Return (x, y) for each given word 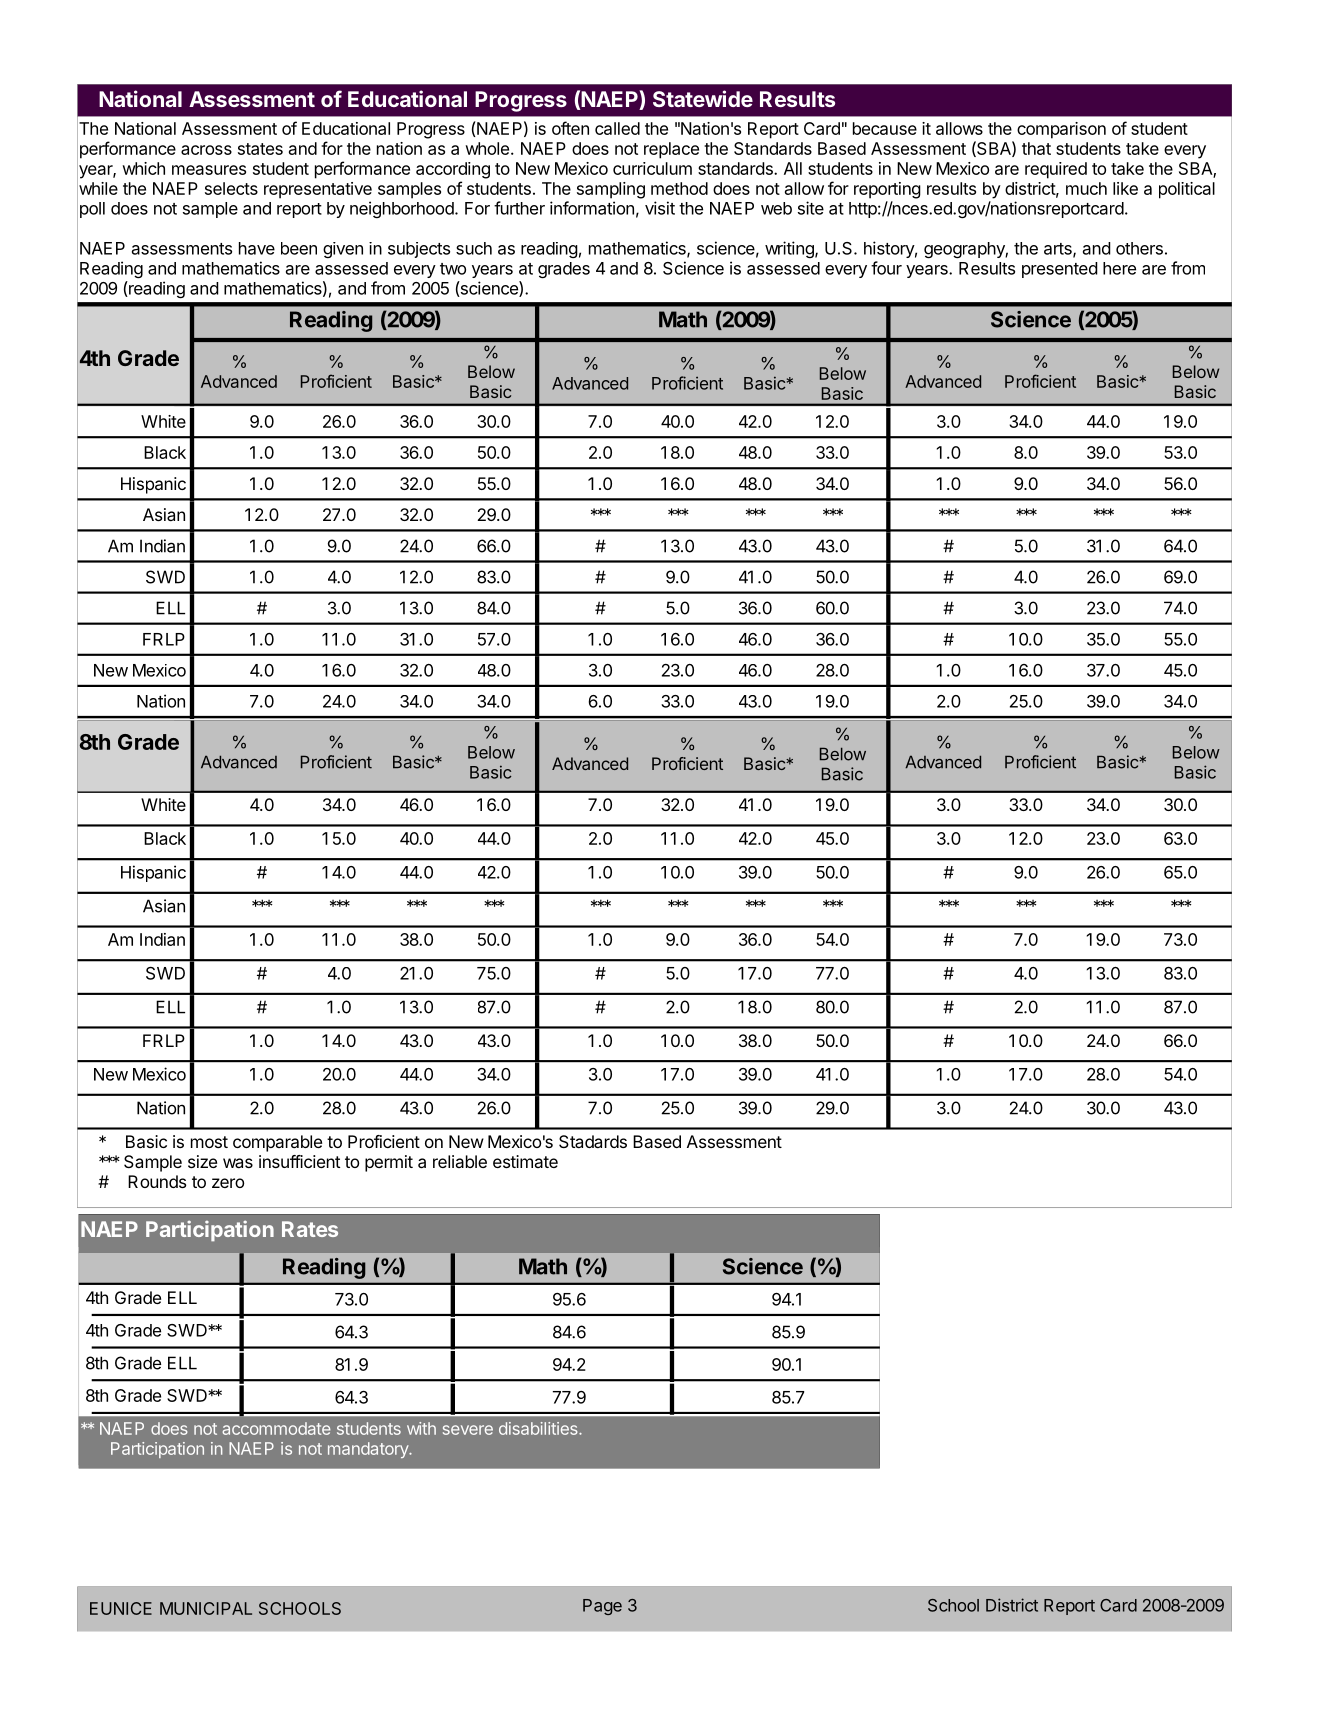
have (257, 248)
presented (1060, 270)
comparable (277, 1143)
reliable (460, 1161)
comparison (1061, 130)
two (453, 269)
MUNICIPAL (206, 1608)
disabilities (539, 1428)
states (260, 149)
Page (602, 1607)
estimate (525, 1161)
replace (671, 150)
